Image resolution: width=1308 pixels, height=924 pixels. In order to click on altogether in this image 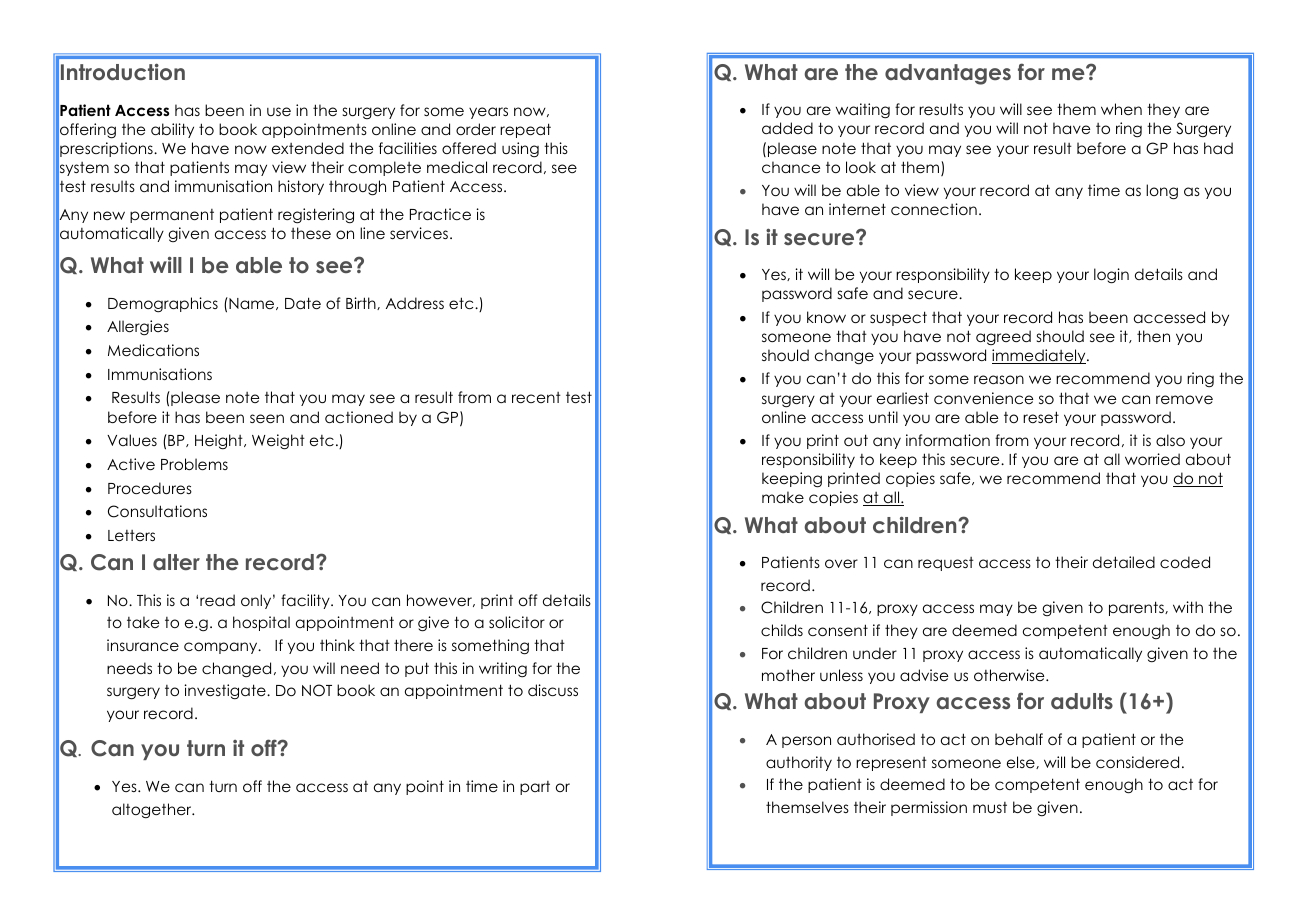, I will do `click(153, 810)`.
